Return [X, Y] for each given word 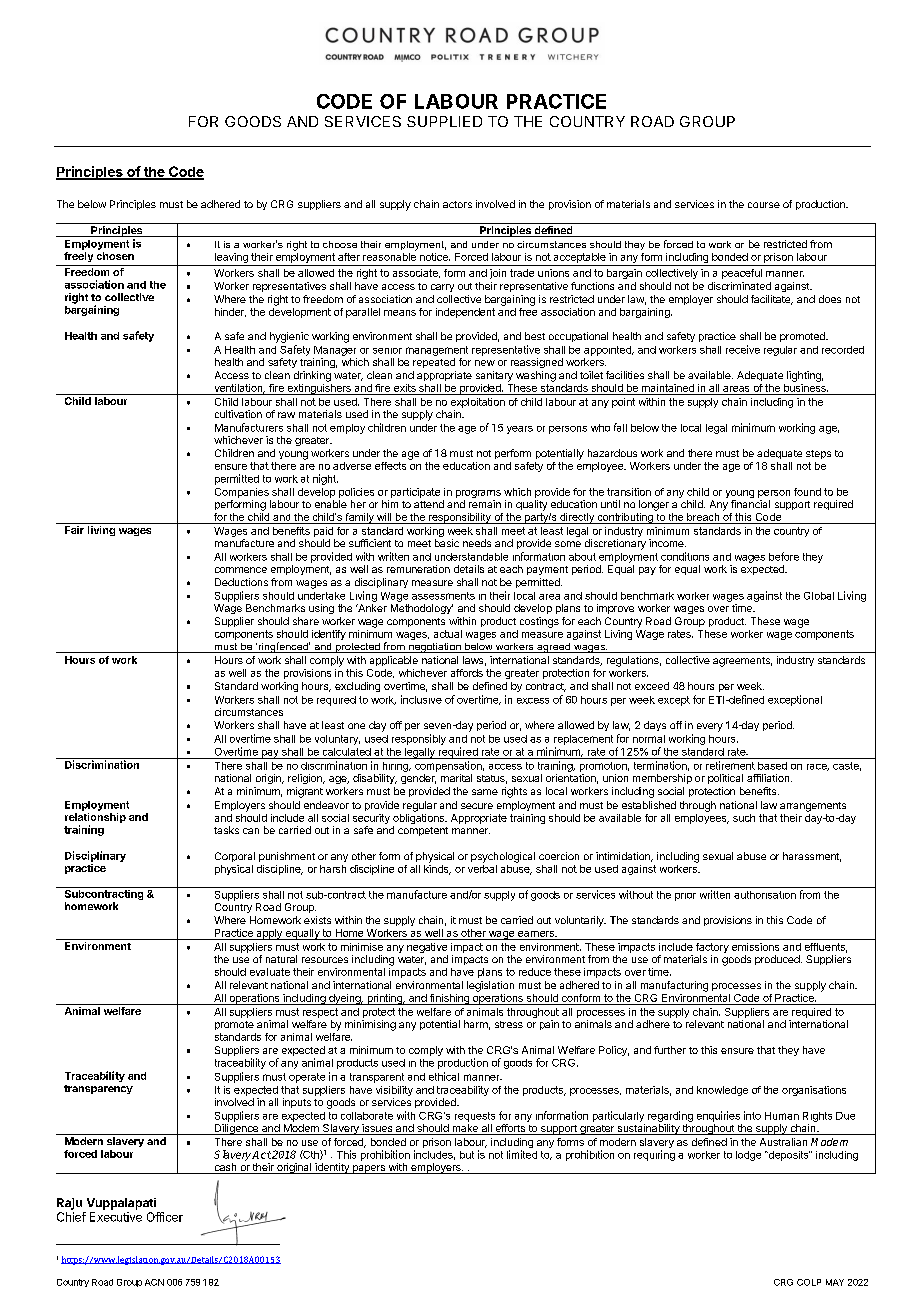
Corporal [235, 857]
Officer [165, 1217]
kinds [437, 870]
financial [750, 504]
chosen [115, 256]
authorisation [765, 895]
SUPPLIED [444, 121]
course [764, 205]
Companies [242, 493]
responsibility [459, 518]
